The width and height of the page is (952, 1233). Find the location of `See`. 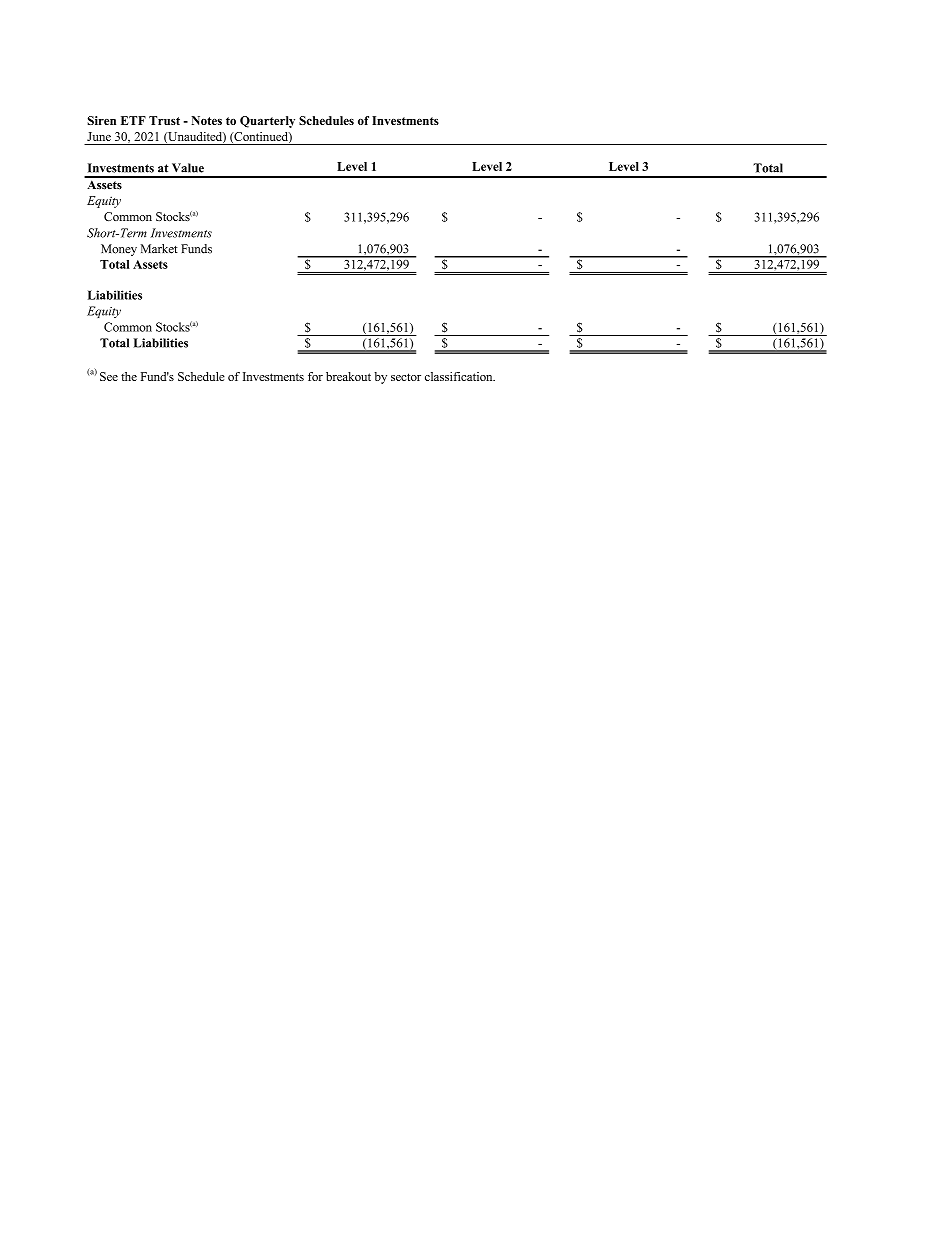

See is located at coordinates (109, 376).
